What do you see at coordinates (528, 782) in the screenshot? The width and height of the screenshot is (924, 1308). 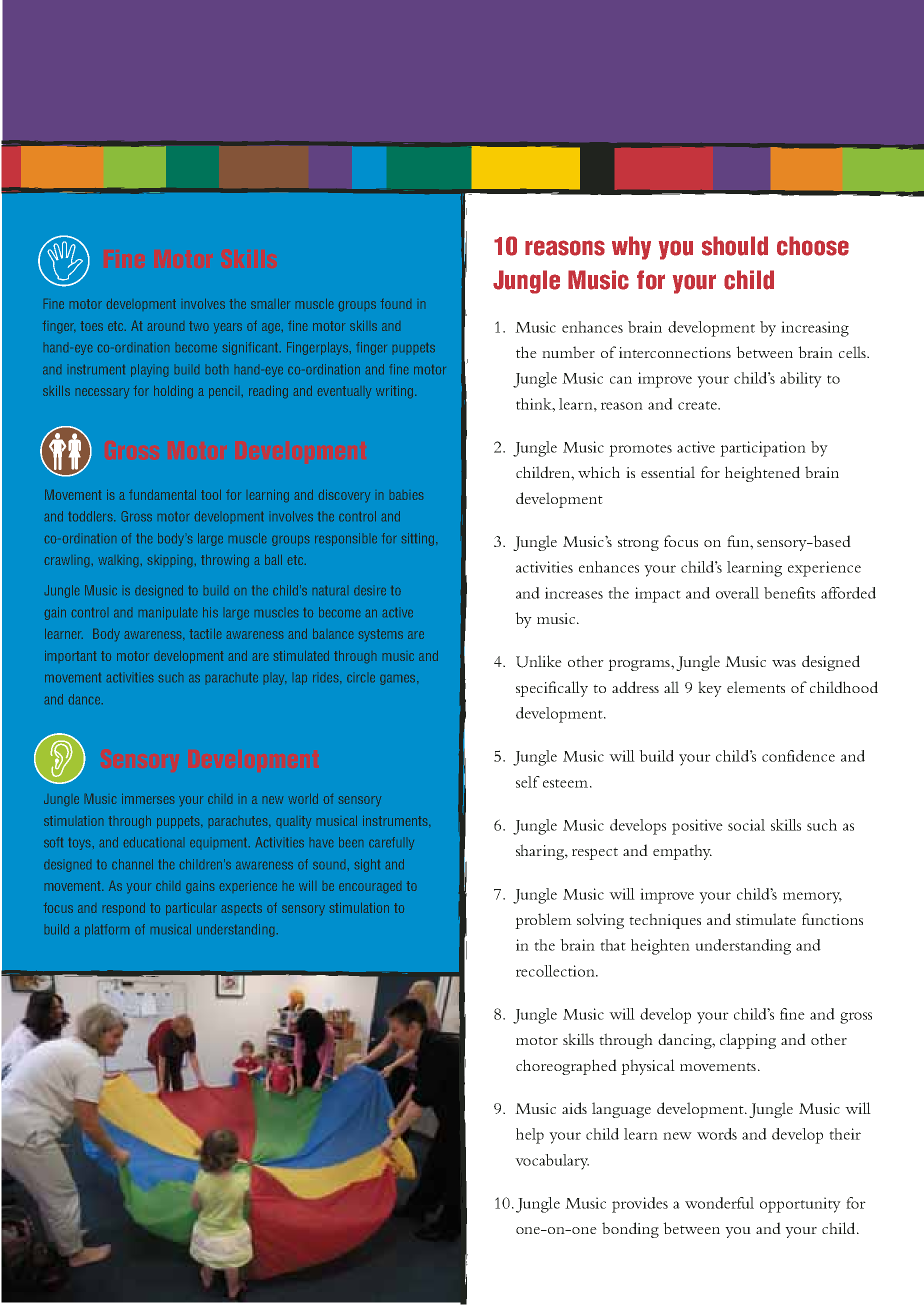 I see `self` at bounding box center [528, 782].
